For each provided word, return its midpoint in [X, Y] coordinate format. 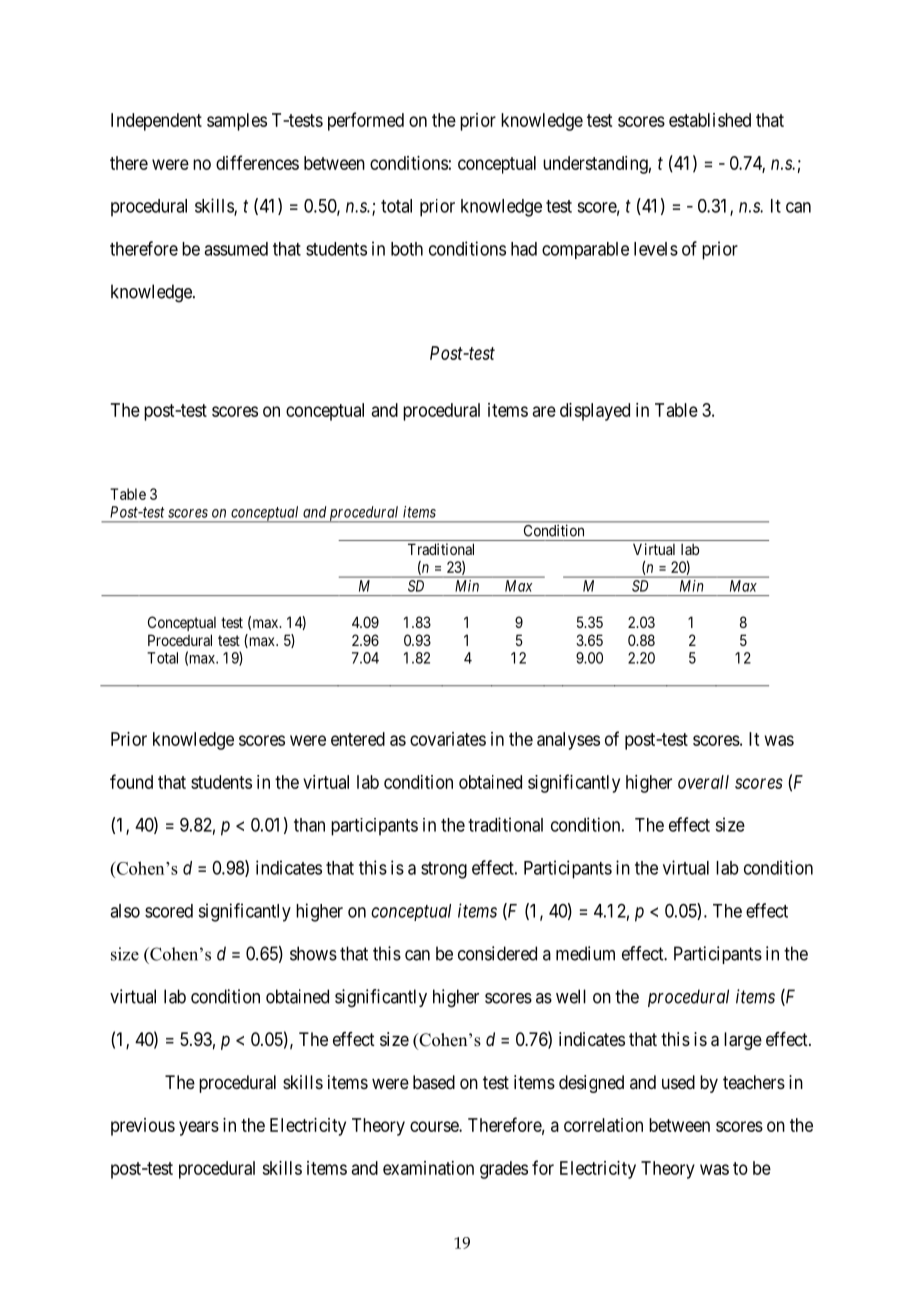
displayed [595, 412]
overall [703, 782]
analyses [568, 741]
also [125, 911]
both [407, 249]
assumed [236, 249]
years [199, 1128]
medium [585, 953]
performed [366, 121]
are [544, 411]
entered [358, 739]
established [710, 120]
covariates [448, 739]
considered [497, 953]
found [131, 781]
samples [237, 122]
